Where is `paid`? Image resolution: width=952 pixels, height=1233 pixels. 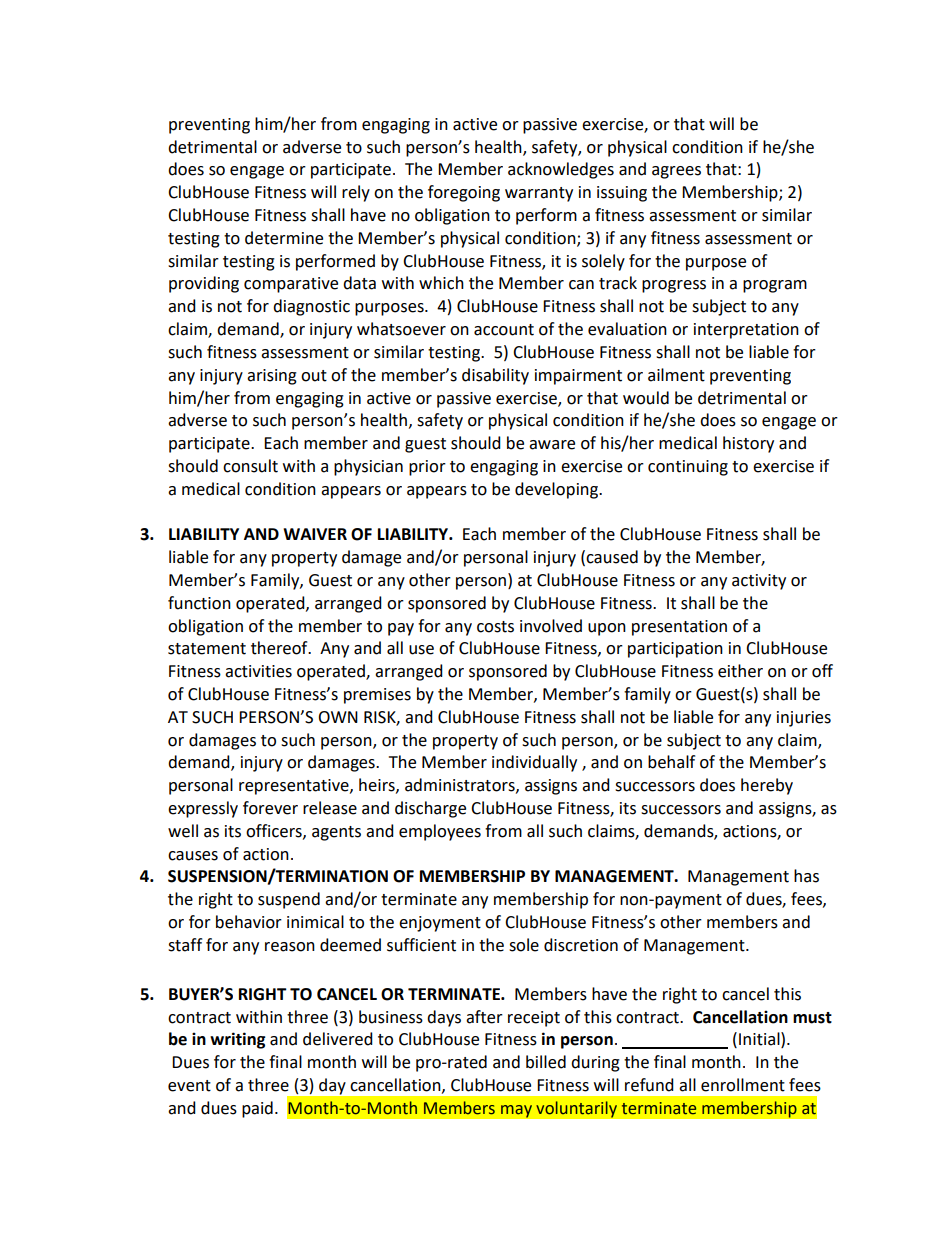 paid is located at coordinates (257, 1109).
